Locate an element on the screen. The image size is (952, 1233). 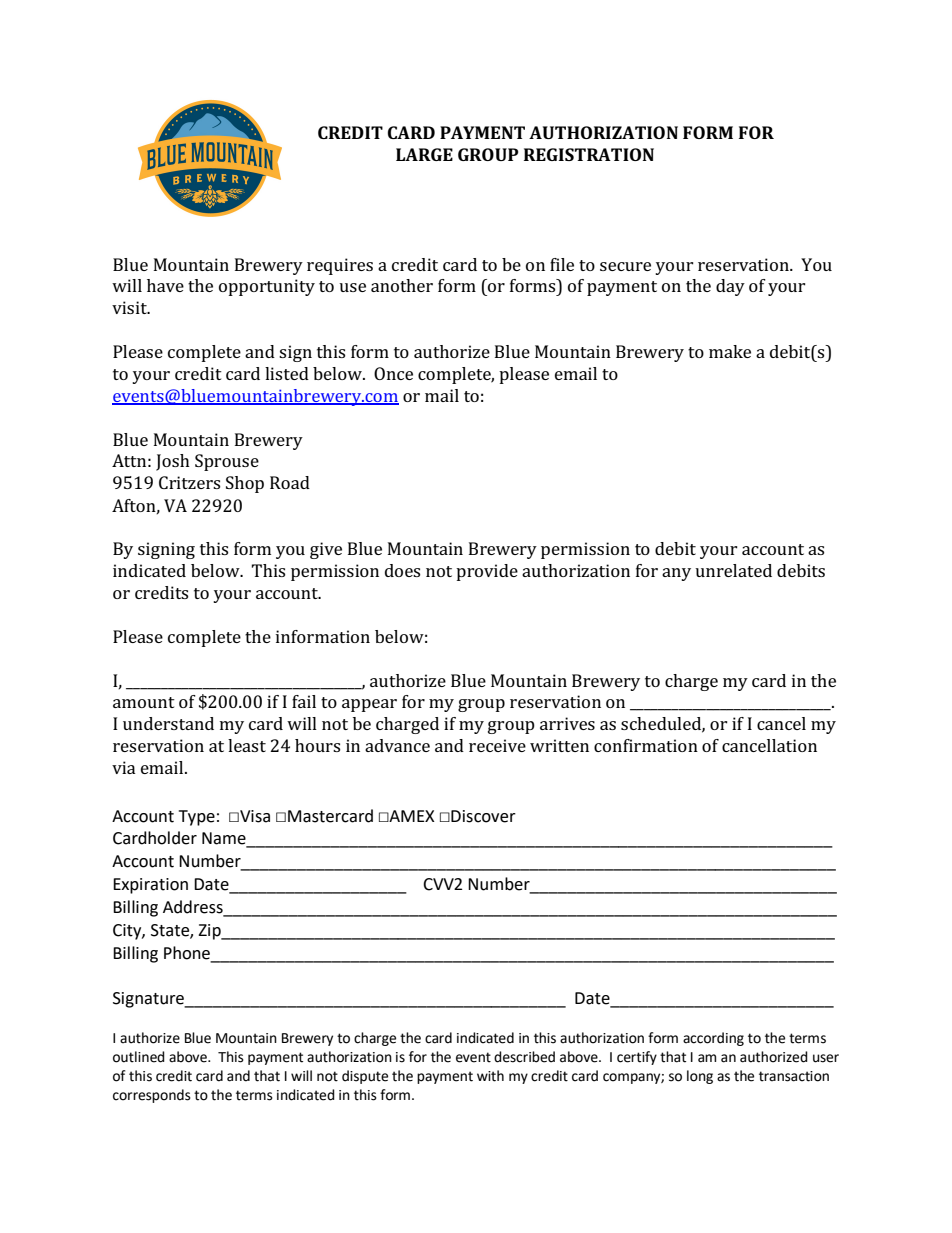
make is located at coordinates (730, 351).
